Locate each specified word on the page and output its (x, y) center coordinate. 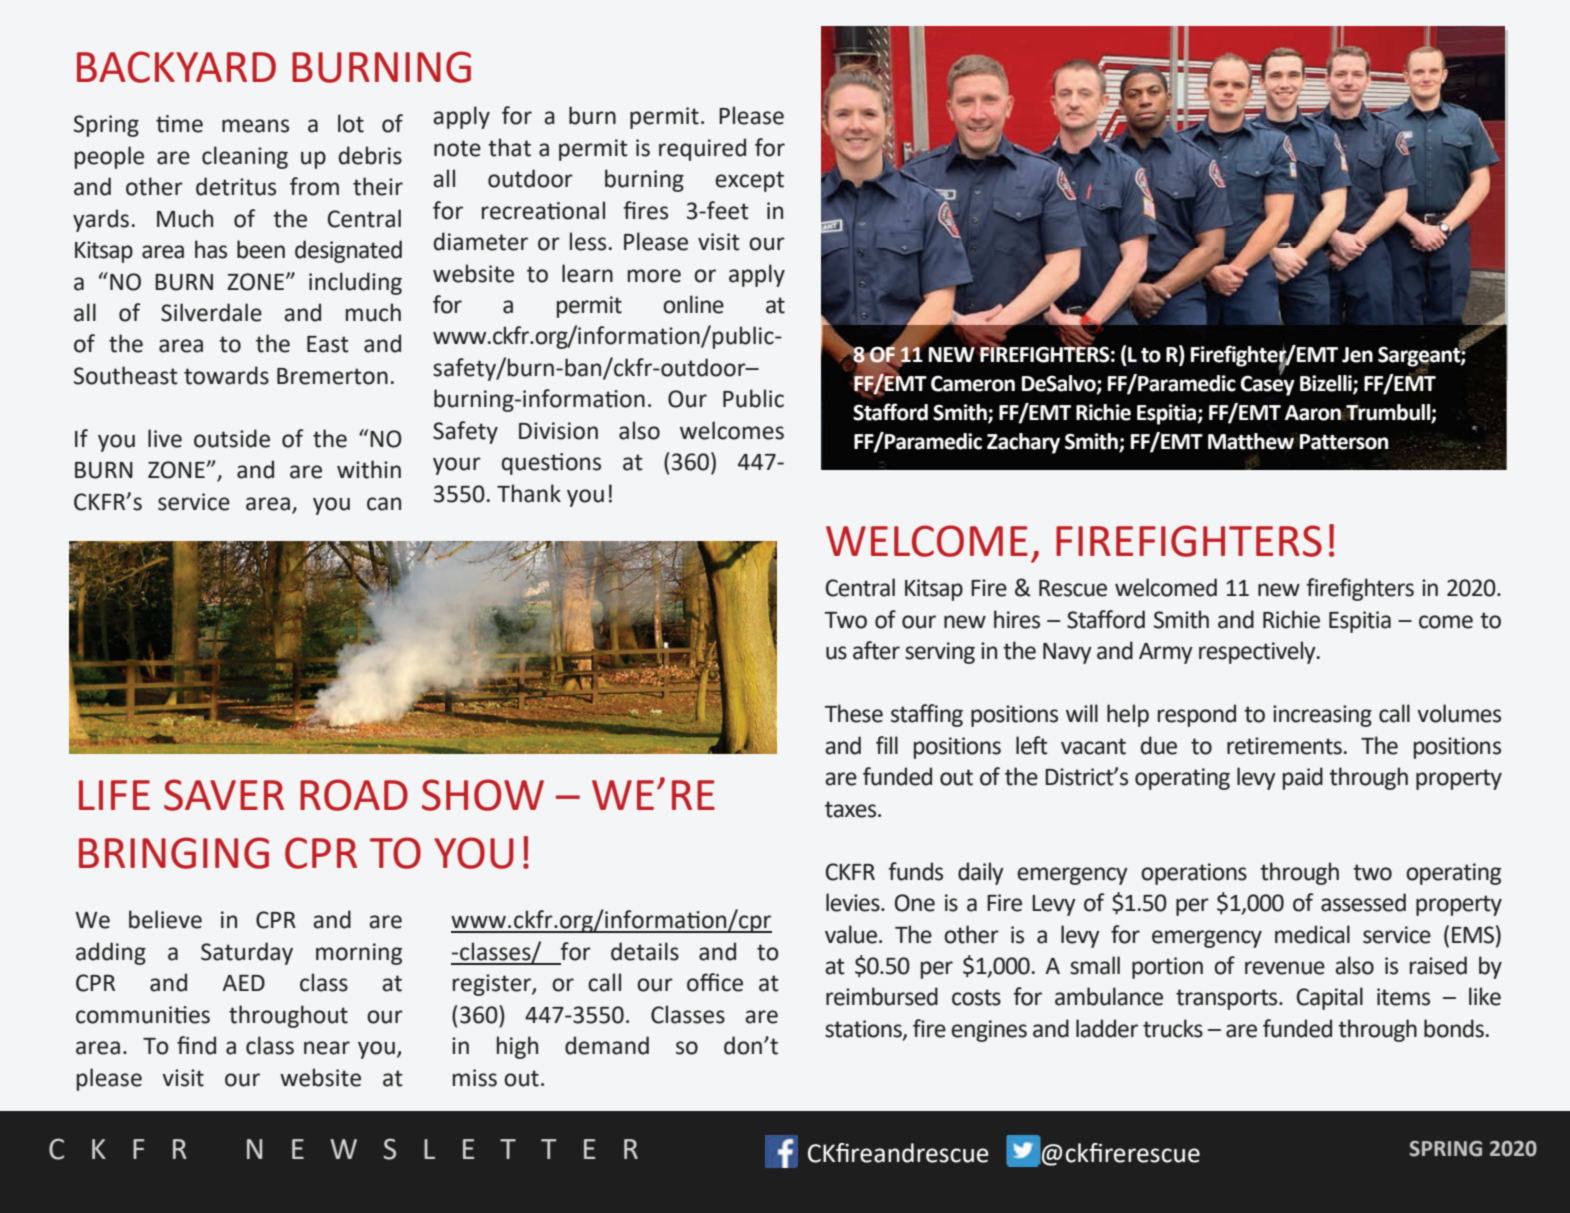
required (702, 149)
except (749, 181)
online (693, 304)
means (255, 126)
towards (226, 375)
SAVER (224, 795)
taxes (852, 809)
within (369, 469)
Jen (1357, 355)
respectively (1258, 652)
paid (1303, 778)
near (327, 1048)
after (876, 650)
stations (864, 1030)
